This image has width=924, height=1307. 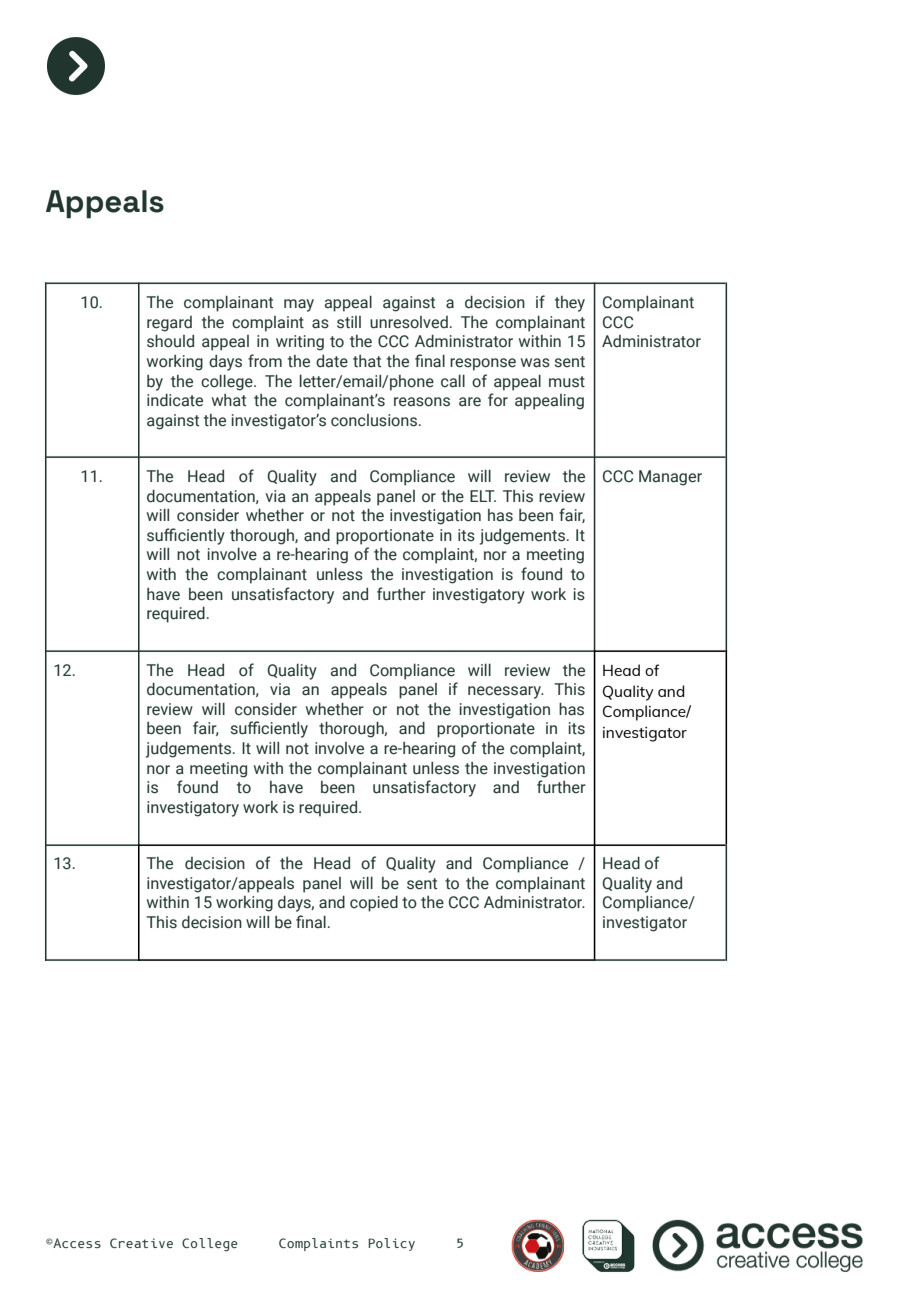 I want to click on Creative, so click(x=141, y=1243).
